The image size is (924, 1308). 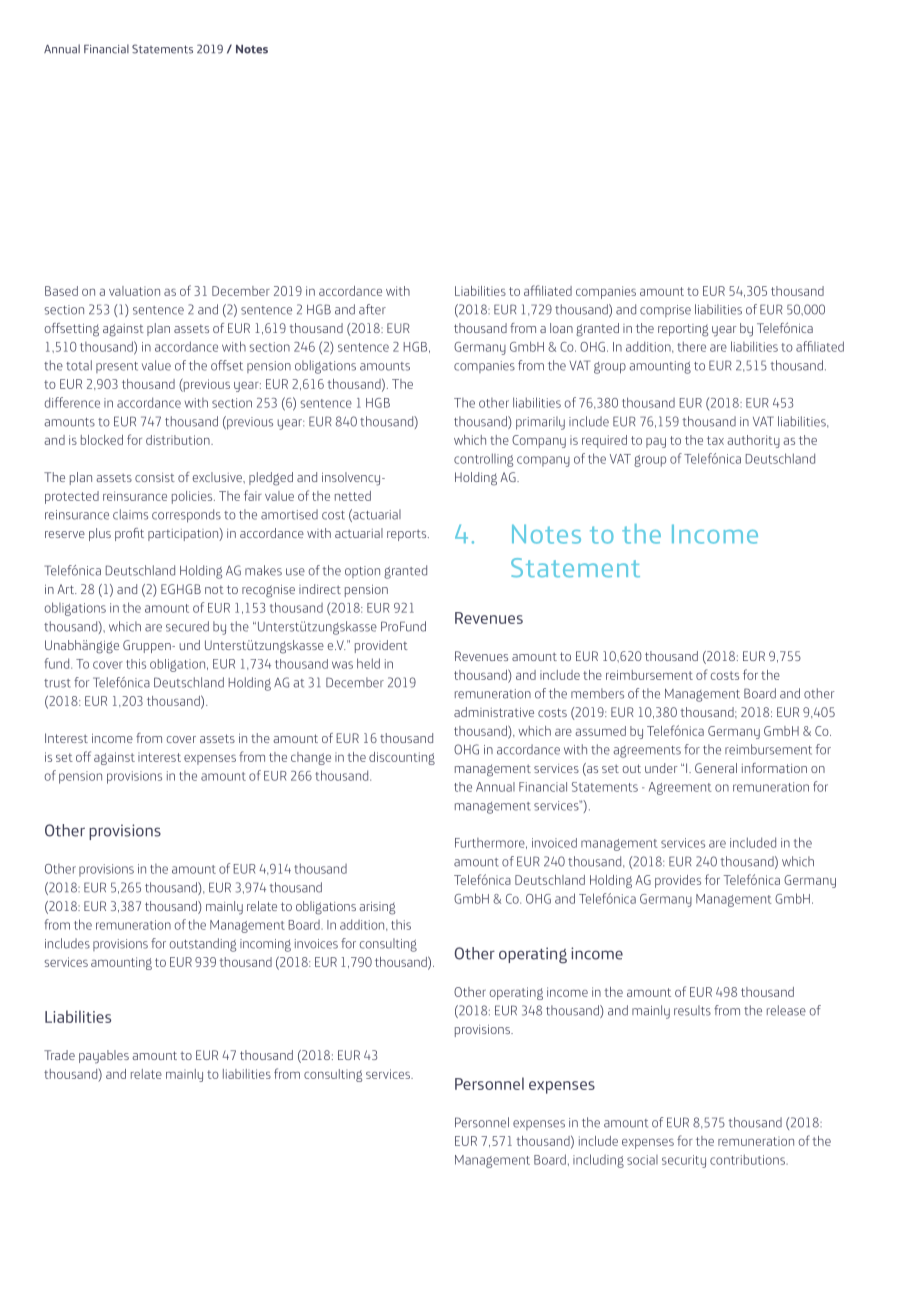 What do you see at coordinates (402, 758) in the image?
I see `discounting` at bounding box center [402, 758].
